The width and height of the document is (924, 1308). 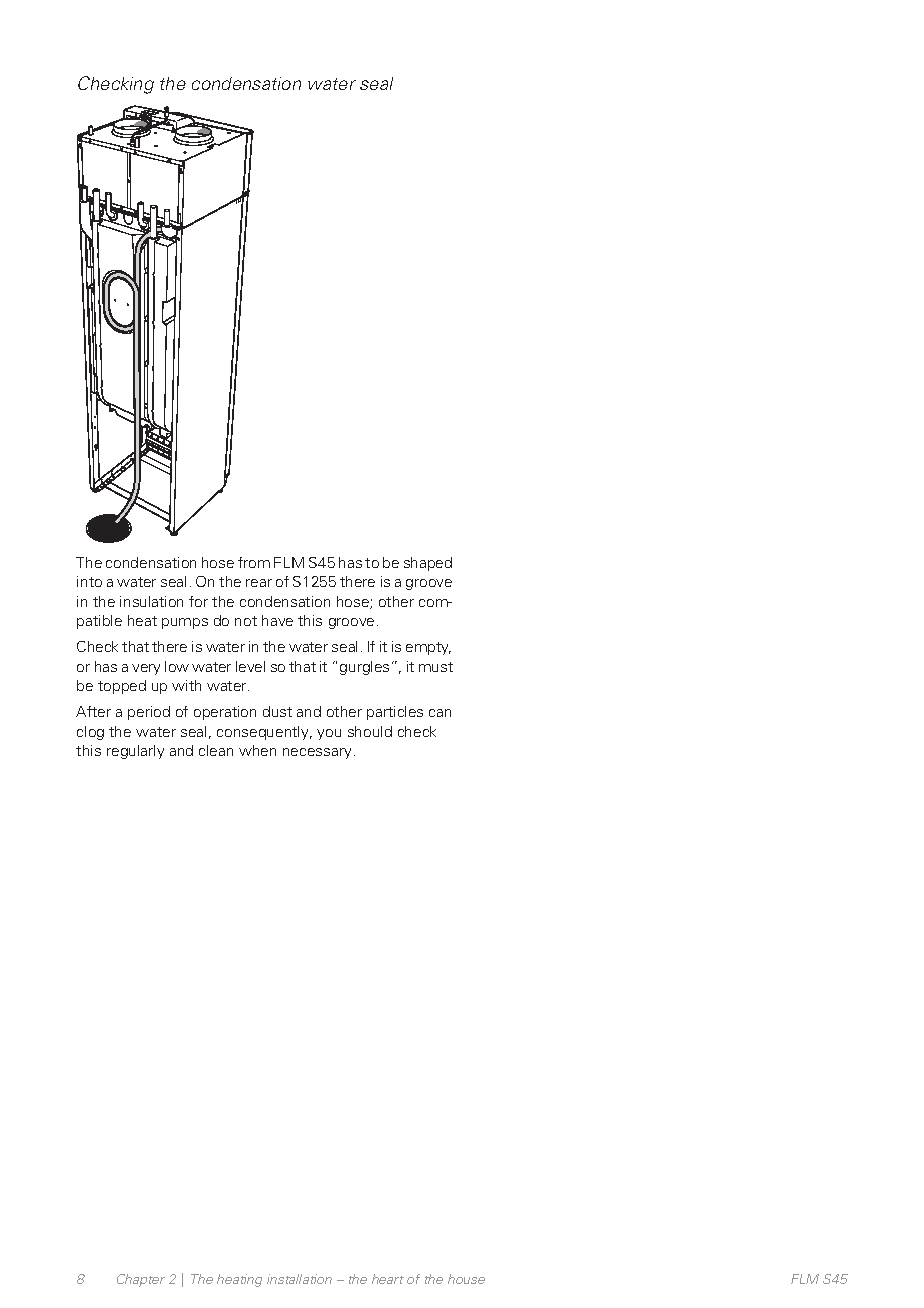 I want to click on Chapter, so click(x=141, y=1280).
